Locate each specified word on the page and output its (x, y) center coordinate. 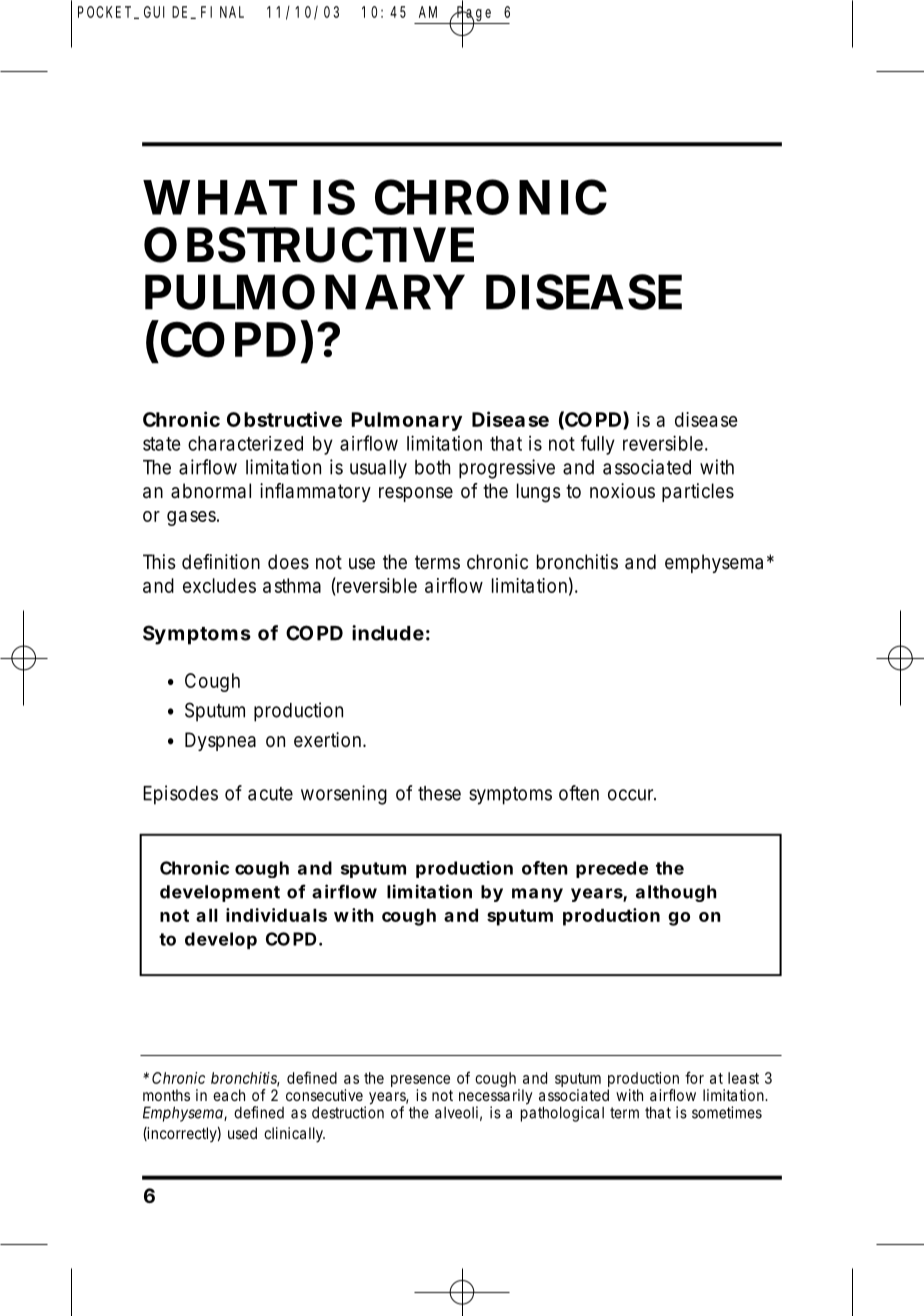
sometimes (727, 1112)
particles (698, 492)
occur (632, 795)
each (229, 1095)
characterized (245, 443)
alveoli (456, 1112)
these (439, 793)
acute (270, 794)
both (432, 467)
